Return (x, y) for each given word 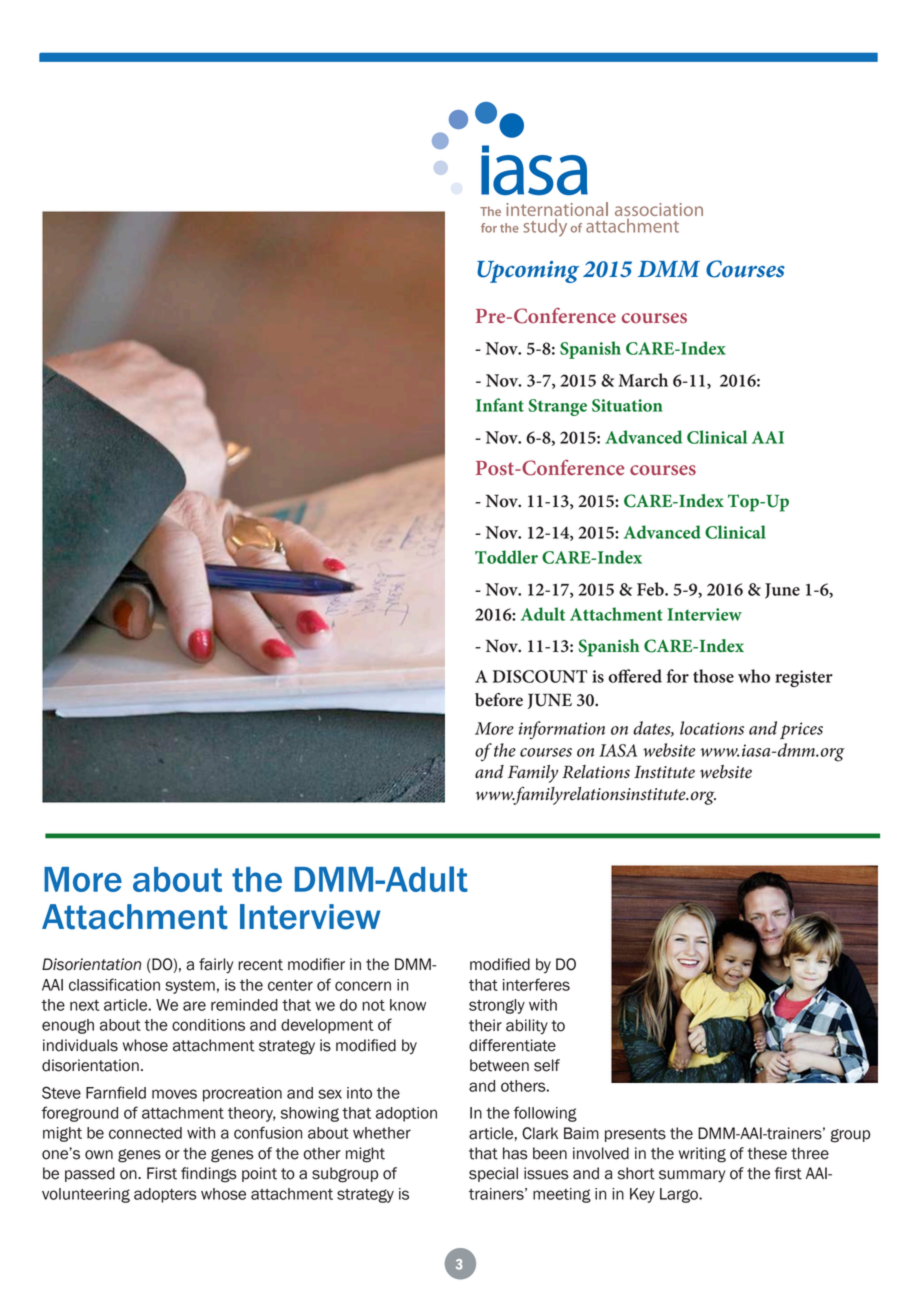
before (499, 700)
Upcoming (528, 272)
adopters (165, 1195)
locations (712, 728)
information (562, 730)
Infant (500, 405)
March (643, 380)
